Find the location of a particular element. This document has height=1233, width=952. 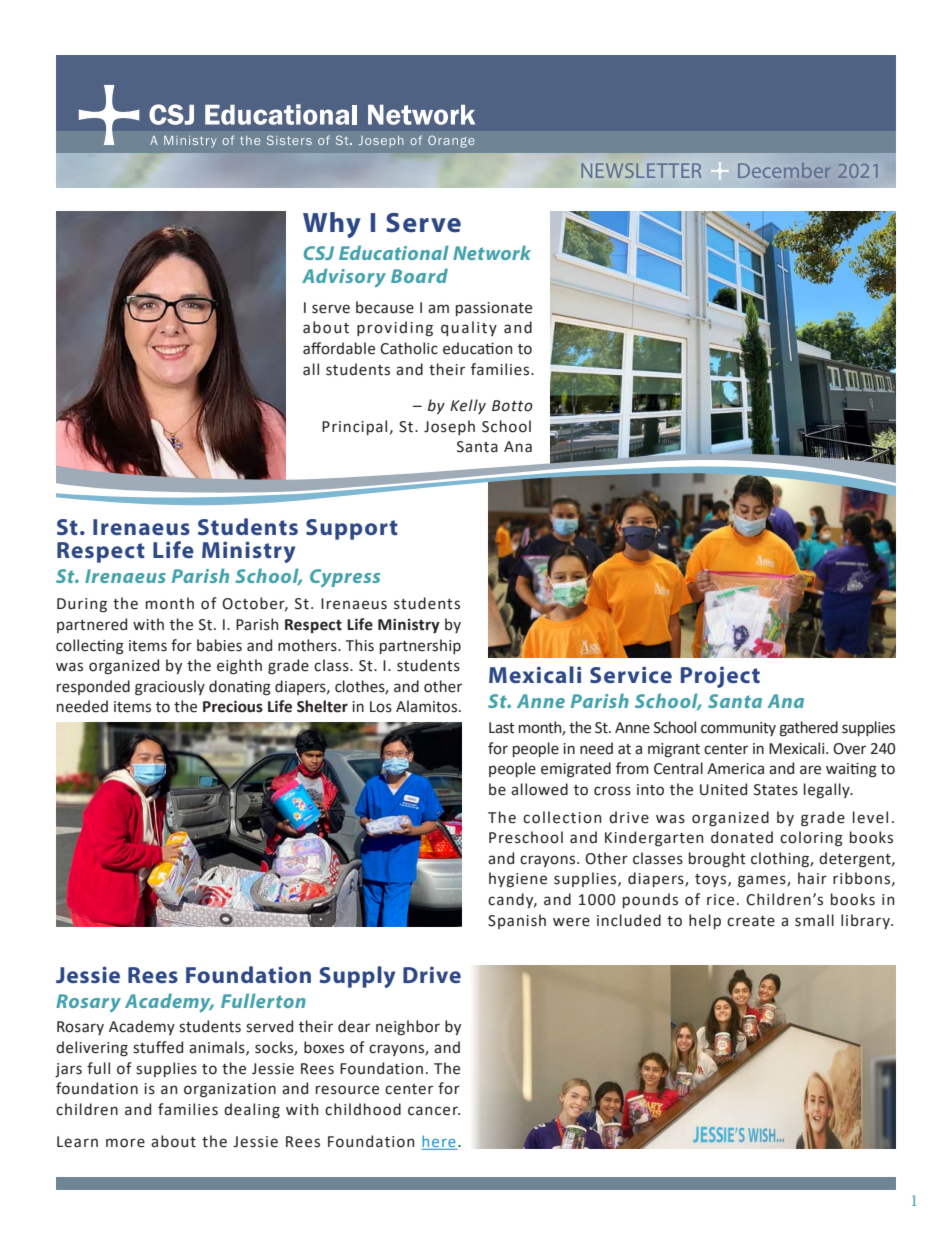

childhood is located at coordinates (363, 1109).
